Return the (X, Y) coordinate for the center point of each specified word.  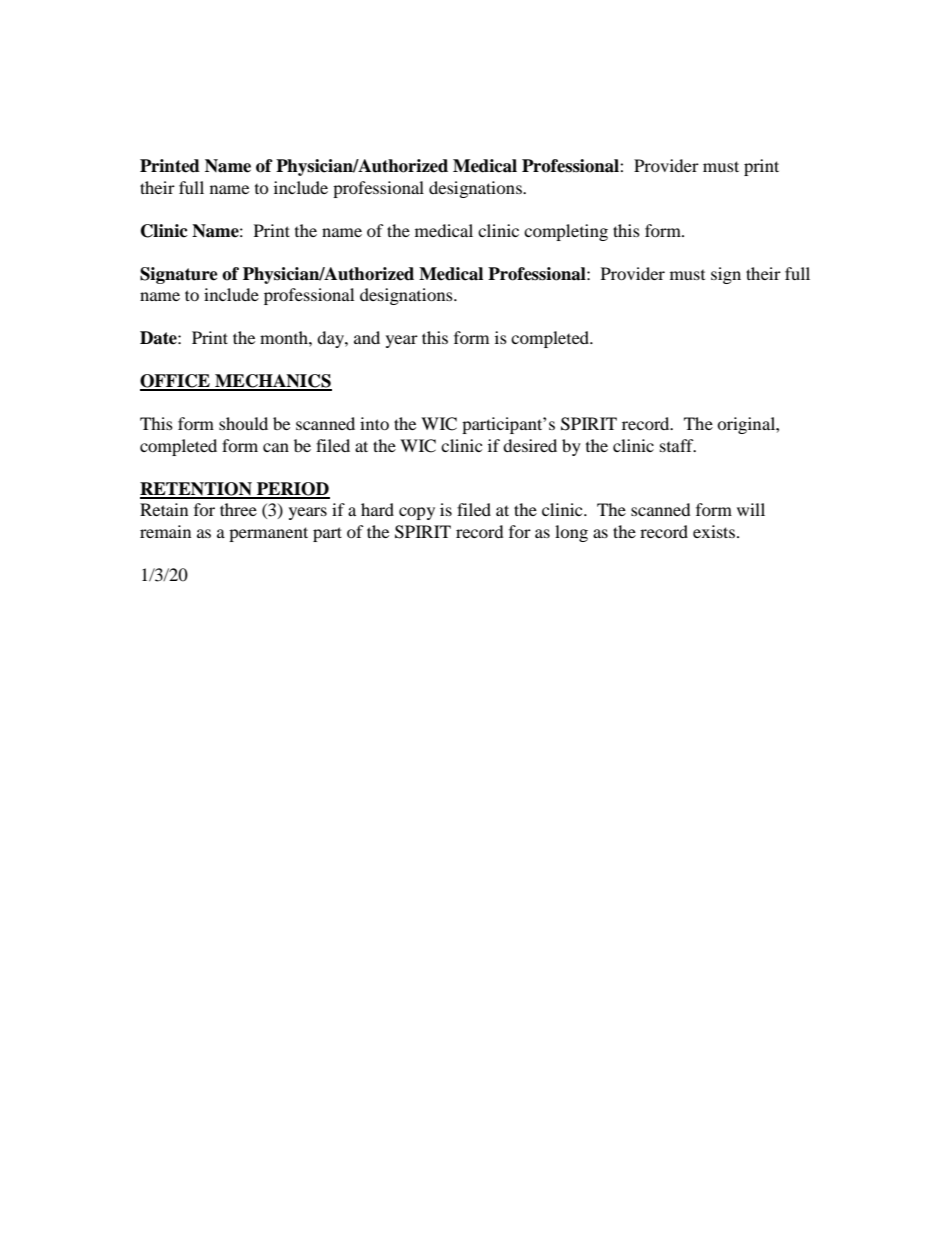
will (751, 509)
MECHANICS (272, 382)
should (243, 423)
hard (377, 509)
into (374, 423)
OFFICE (176, 382)
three (238, 509)
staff (678, 445)
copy (417, 513)
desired (530, 445)
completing (566, 232)
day (331, 339)
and (367, 337)
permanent (268, 534)
